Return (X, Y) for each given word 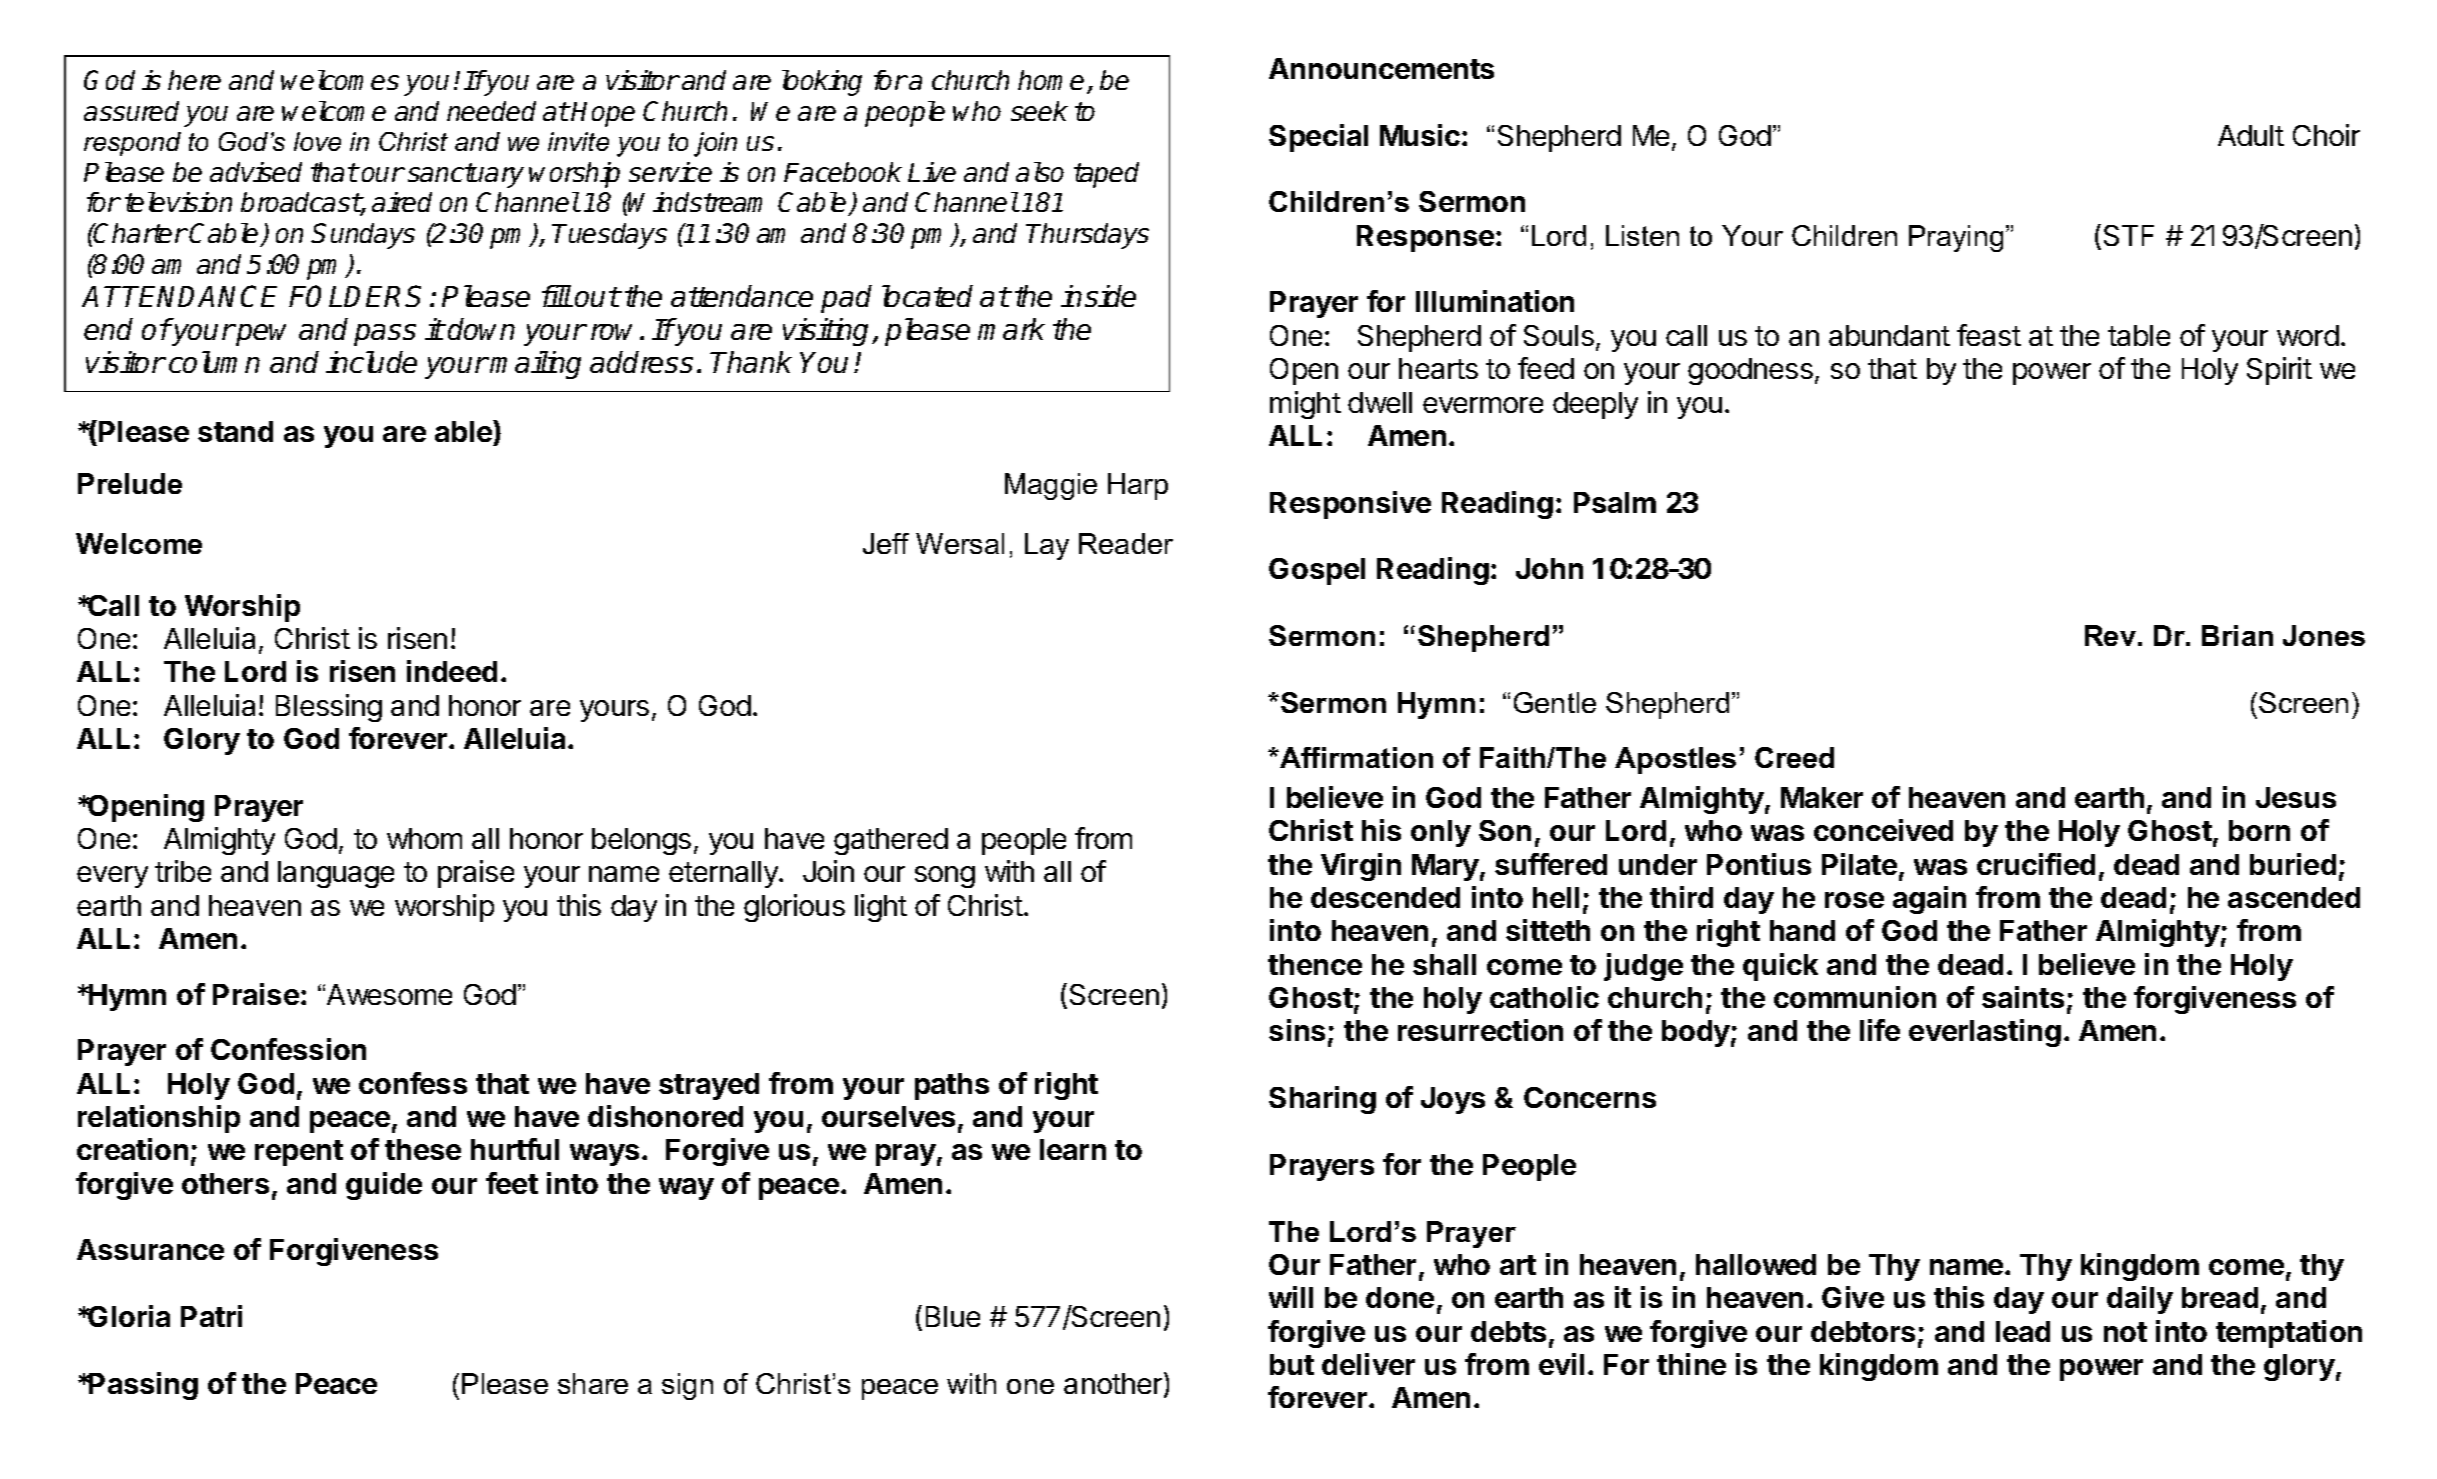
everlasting (1985, 1033)
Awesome (389, 994)
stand (235, 431)
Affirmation (1355, 757)
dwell (1380, 402)
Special (1318, 138)
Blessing (329, 708)
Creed (1794, 757)
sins (1297, 1030)
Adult (2251, 135)
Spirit (2279, 371)
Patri (211, 1316)
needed (491, 111)
